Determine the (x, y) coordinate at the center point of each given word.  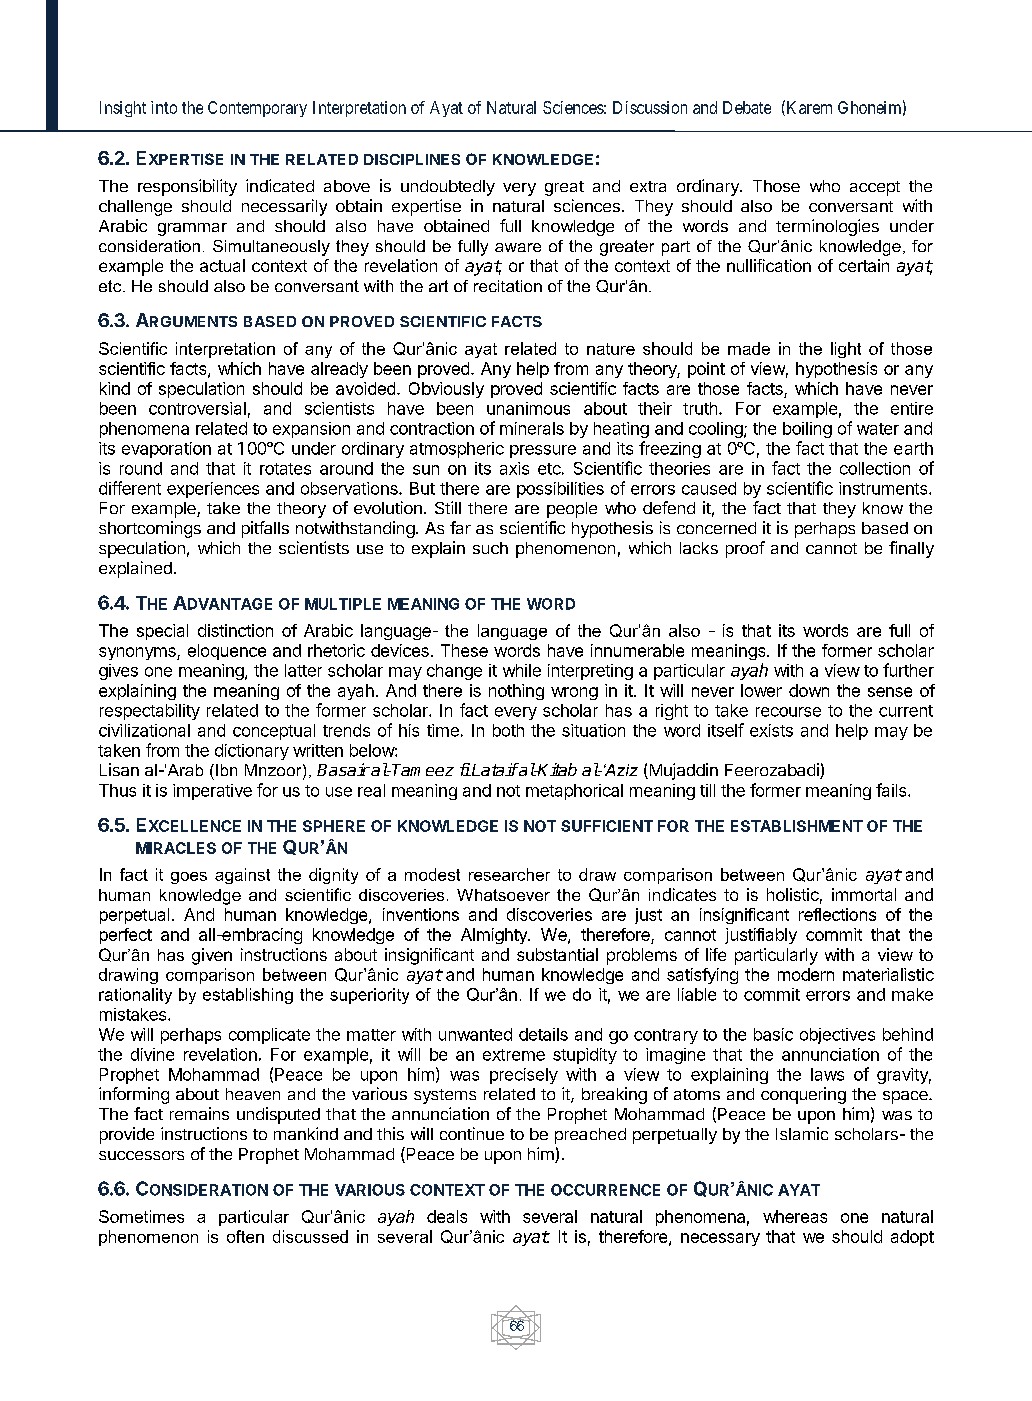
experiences (213, 490)
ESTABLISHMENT (797, 826)
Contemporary (257, 109)
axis (514, 468)
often (245, 1236)
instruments (884, 488)
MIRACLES (176, 848)
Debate (747, 107)
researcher (509, 874)
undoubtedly (448, 188)
